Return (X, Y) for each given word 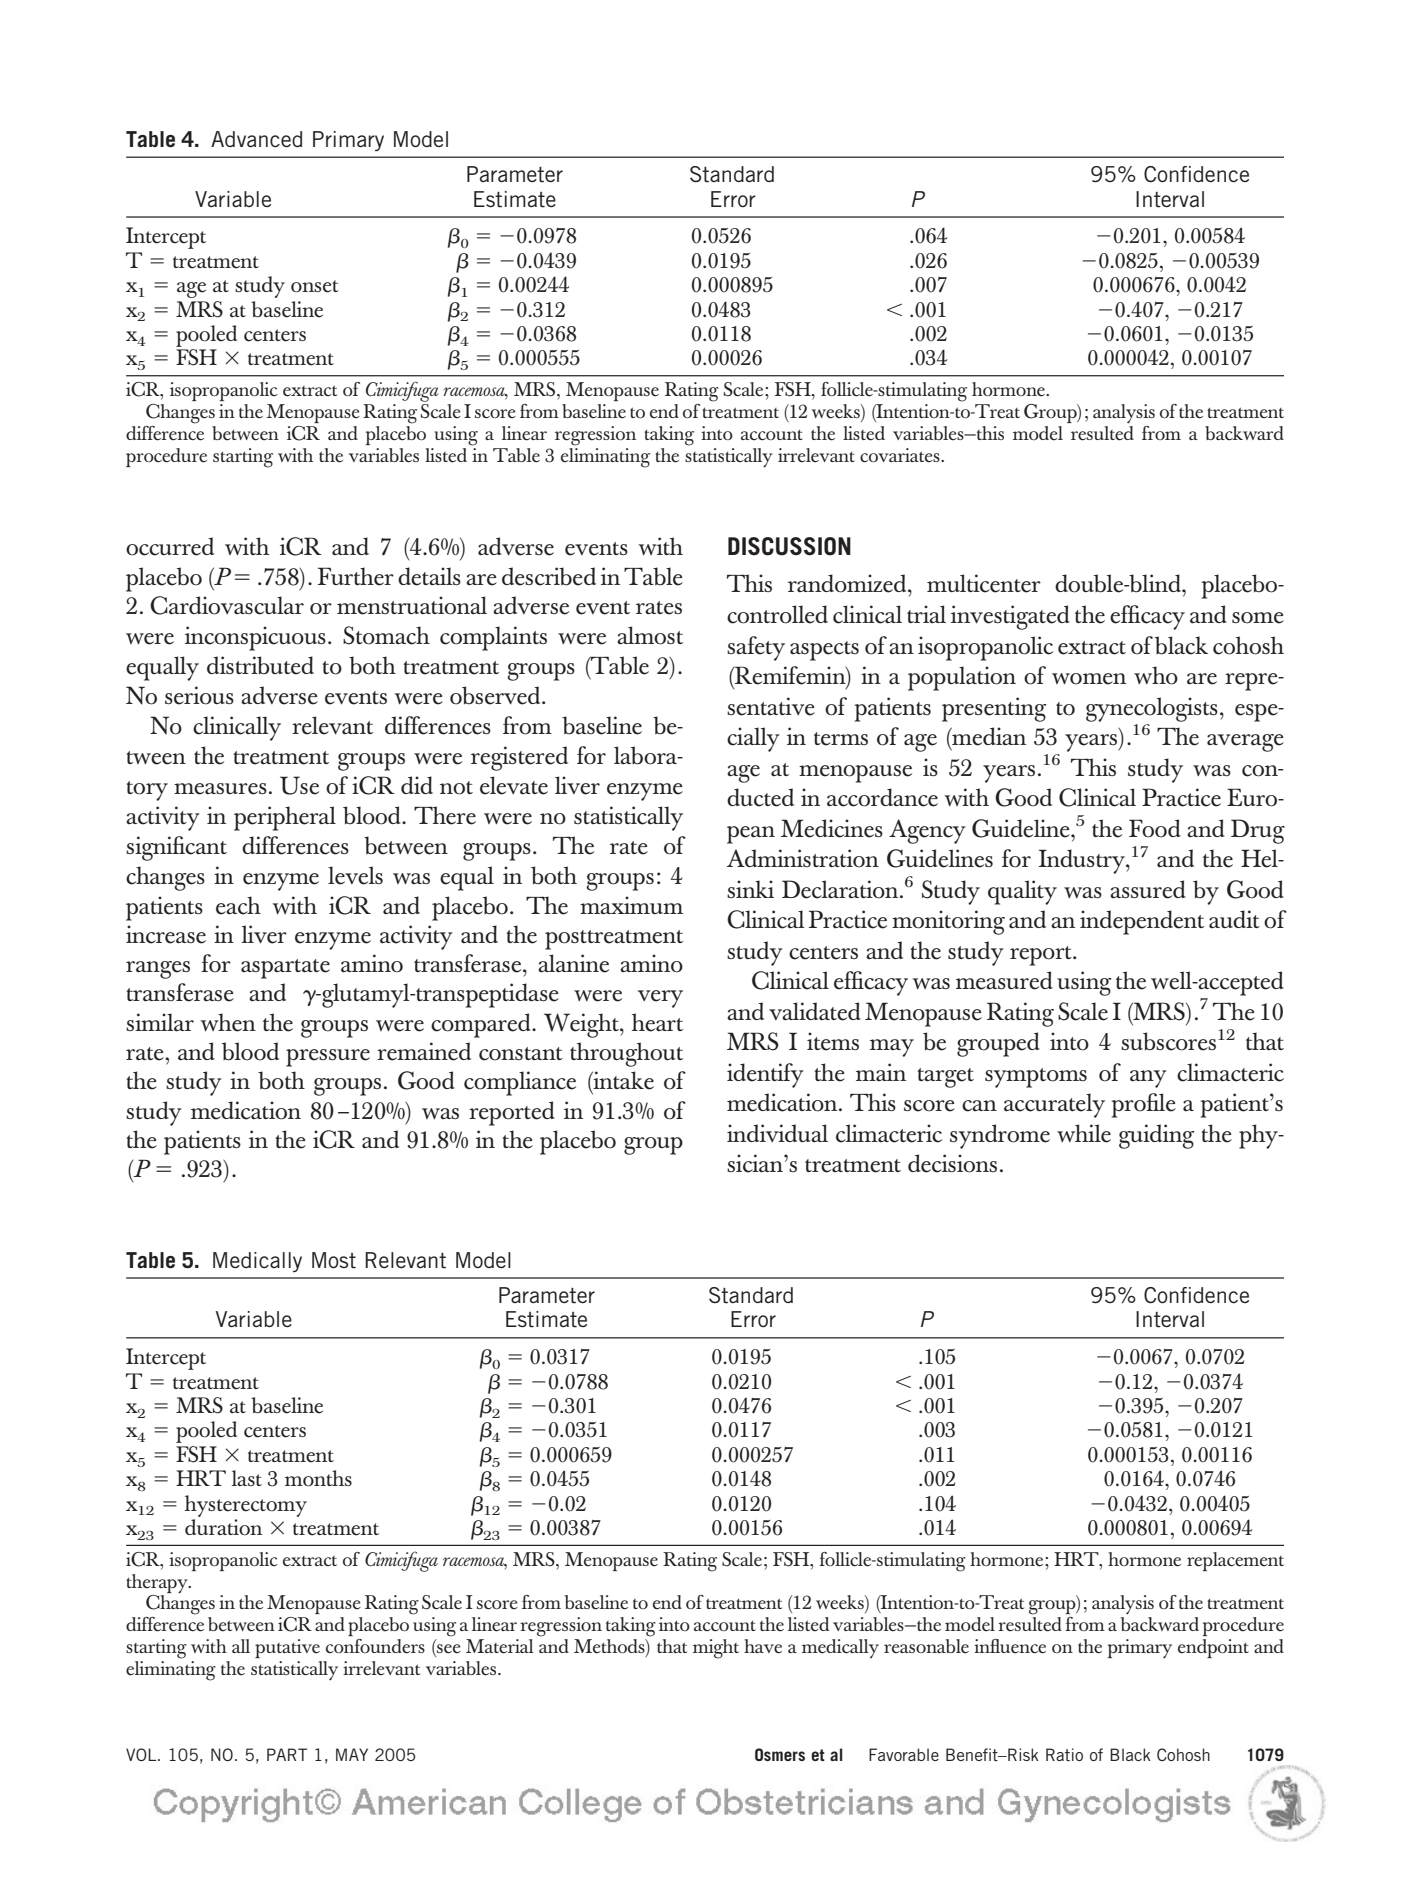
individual (777, 1133)
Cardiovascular (227, 605)
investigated (1010, 617)
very (660, 999)
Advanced (256, 139)
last (247, 1478)
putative (287, 1648)
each (238, 905)
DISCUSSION (789, 546)
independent (1142, 922)
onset (315, 286)
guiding (1157, 1136)
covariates (901, 455)
